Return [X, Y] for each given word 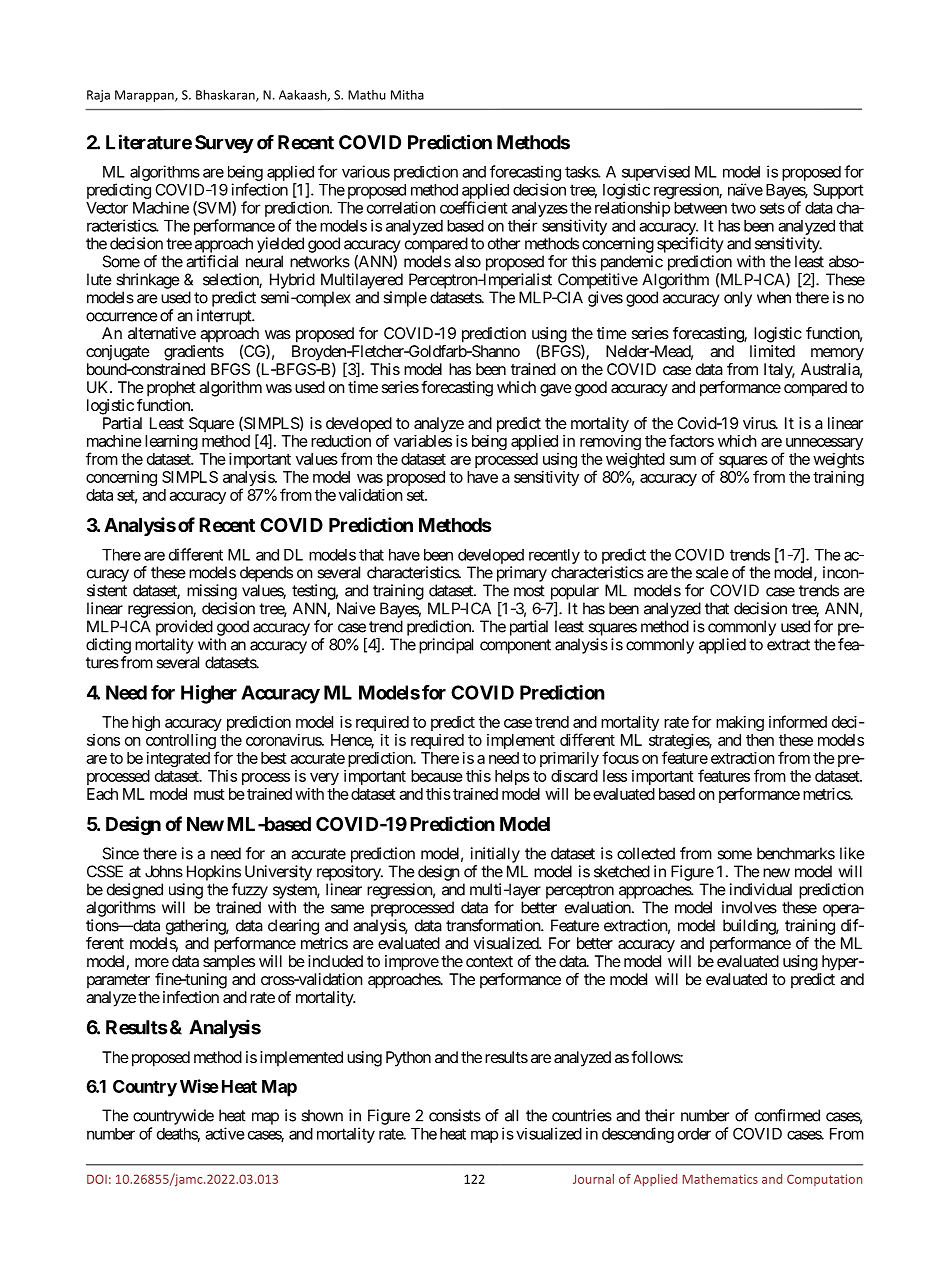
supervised [656, 173]
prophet [171, 389]
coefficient [473, 207]
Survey [224, 144]
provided [184, 628]
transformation [494, 925]
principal [446, 646]
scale [712, 572]
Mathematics [720, 1179]
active [224, 1133]
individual [761, 889]
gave [556, 390]
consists [455, 1115]
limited [772, 351]
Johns [164, 871]
